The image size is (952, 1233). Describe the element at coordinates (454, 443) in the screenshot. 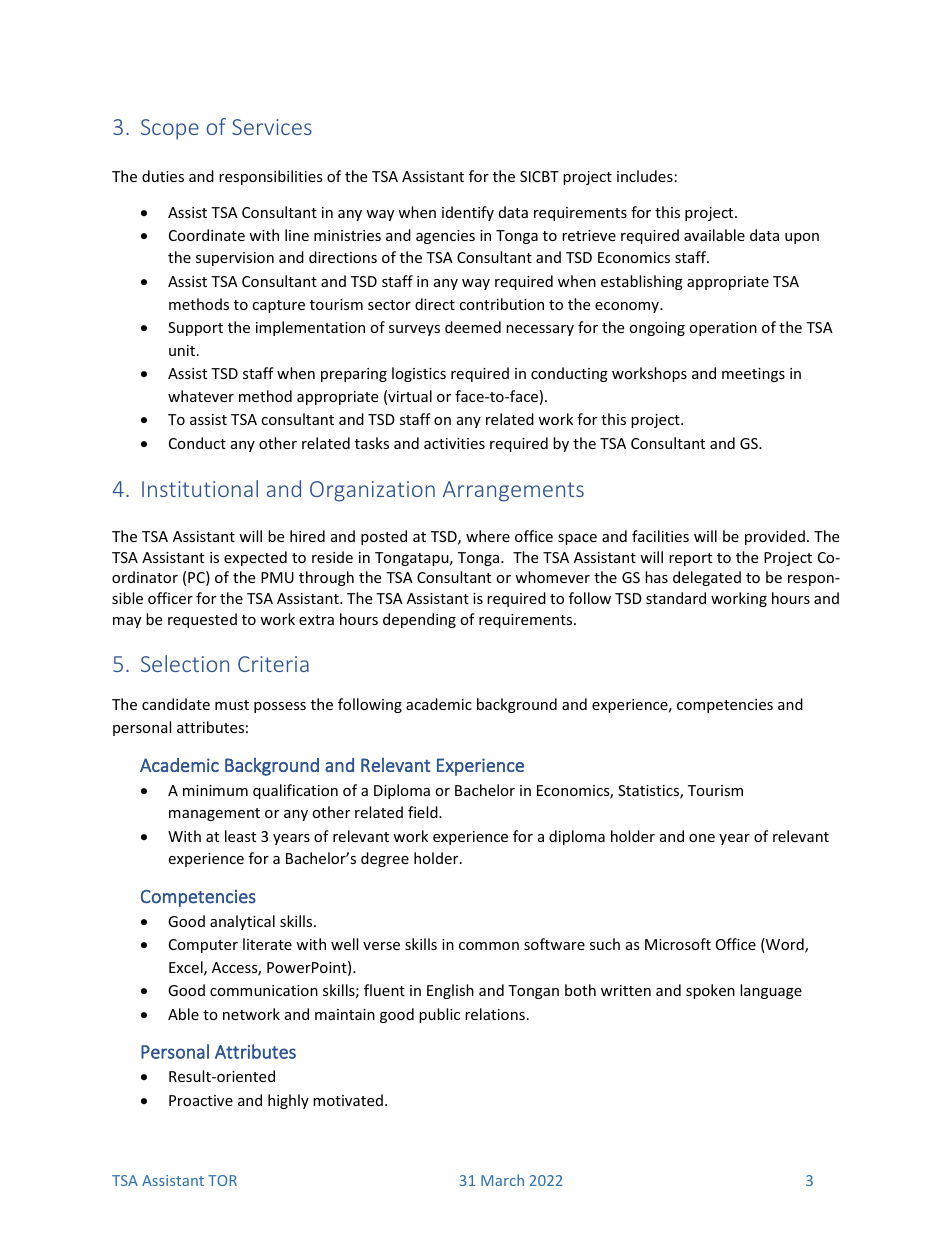

I see `activities` at that location.
